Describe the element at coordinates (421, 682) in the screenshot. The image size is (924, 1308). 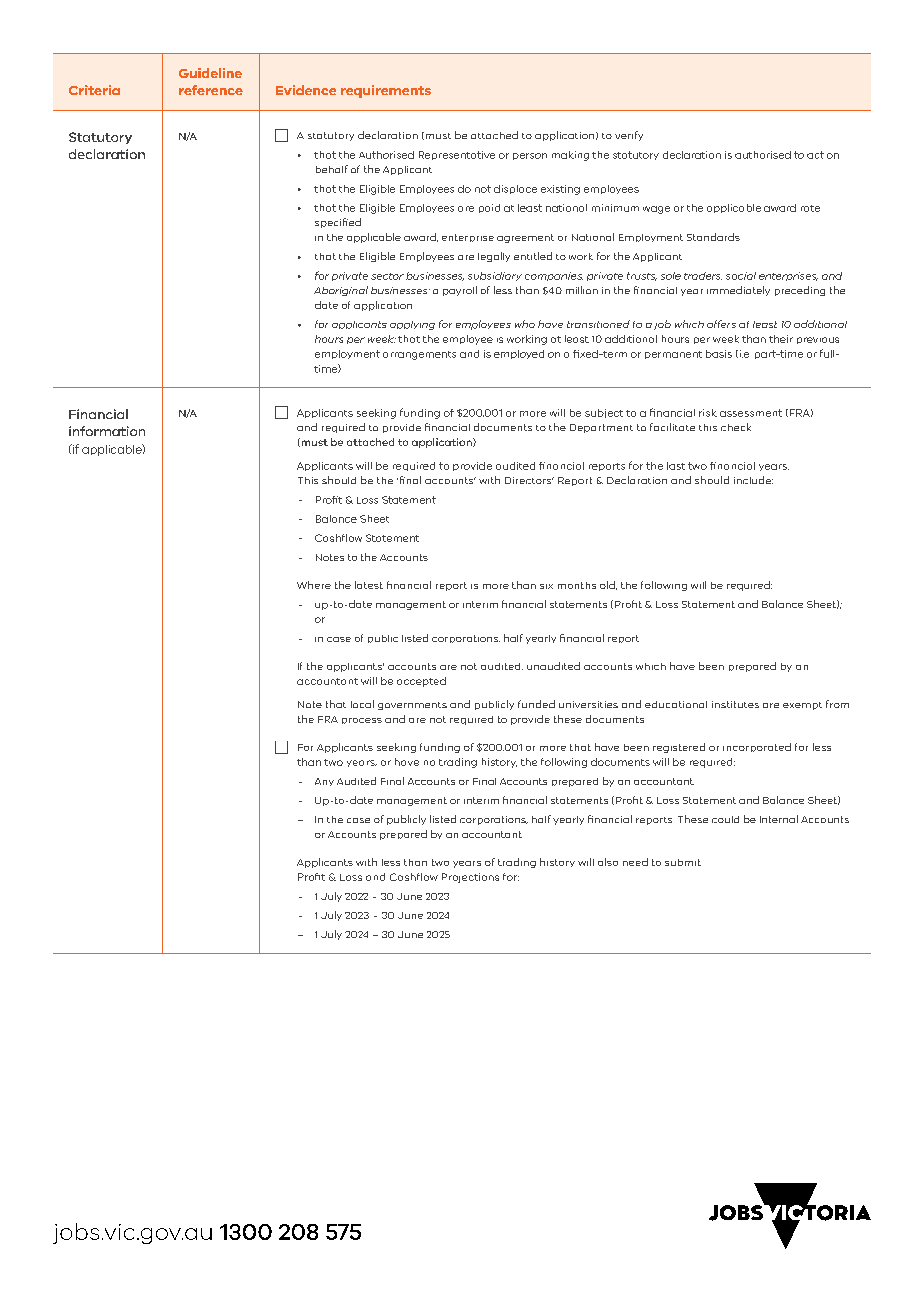
I see `accepted` at that location.
